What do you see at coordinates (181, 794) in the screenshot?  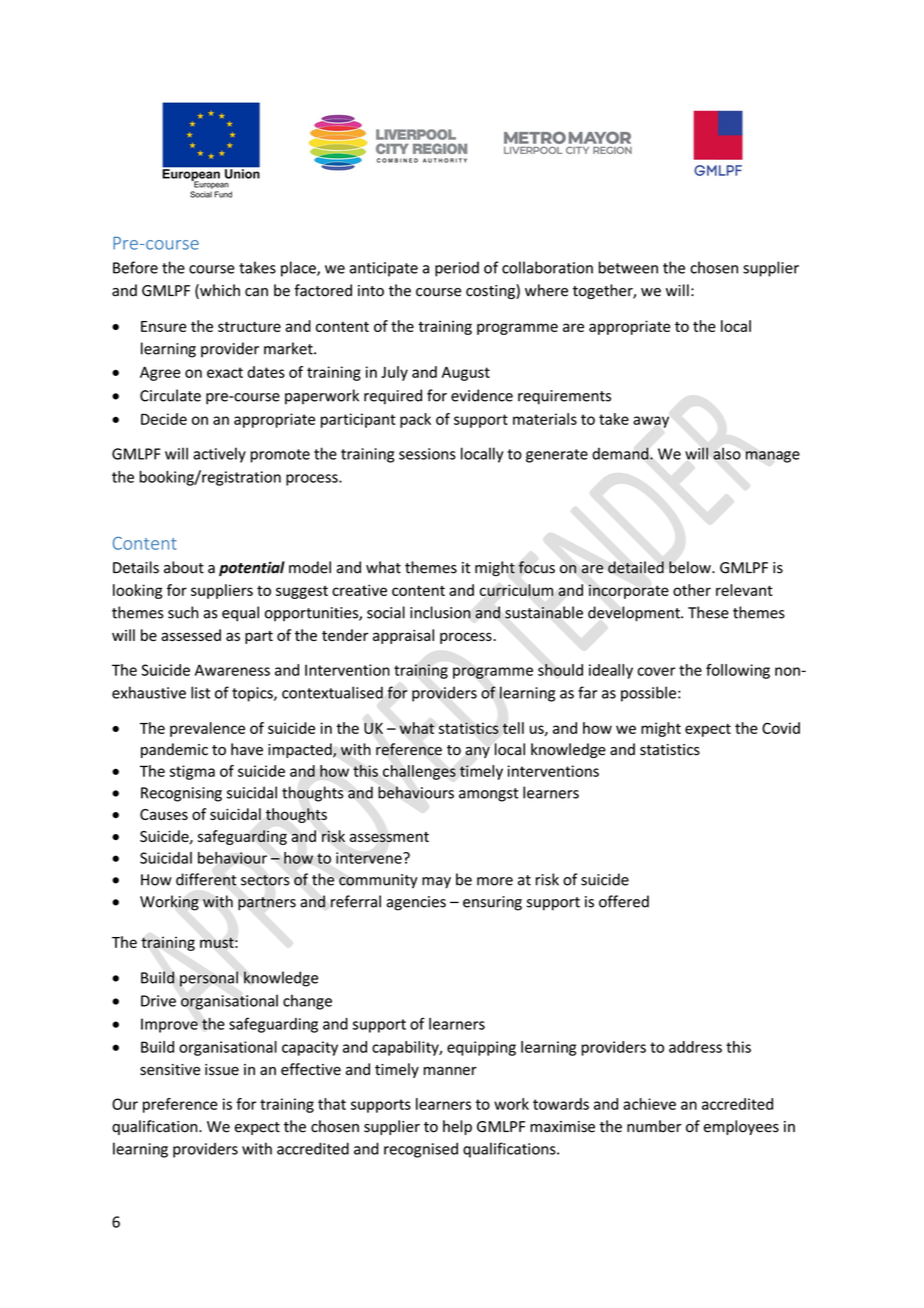 I see `Recognising` at bounding box center [181, 794].
